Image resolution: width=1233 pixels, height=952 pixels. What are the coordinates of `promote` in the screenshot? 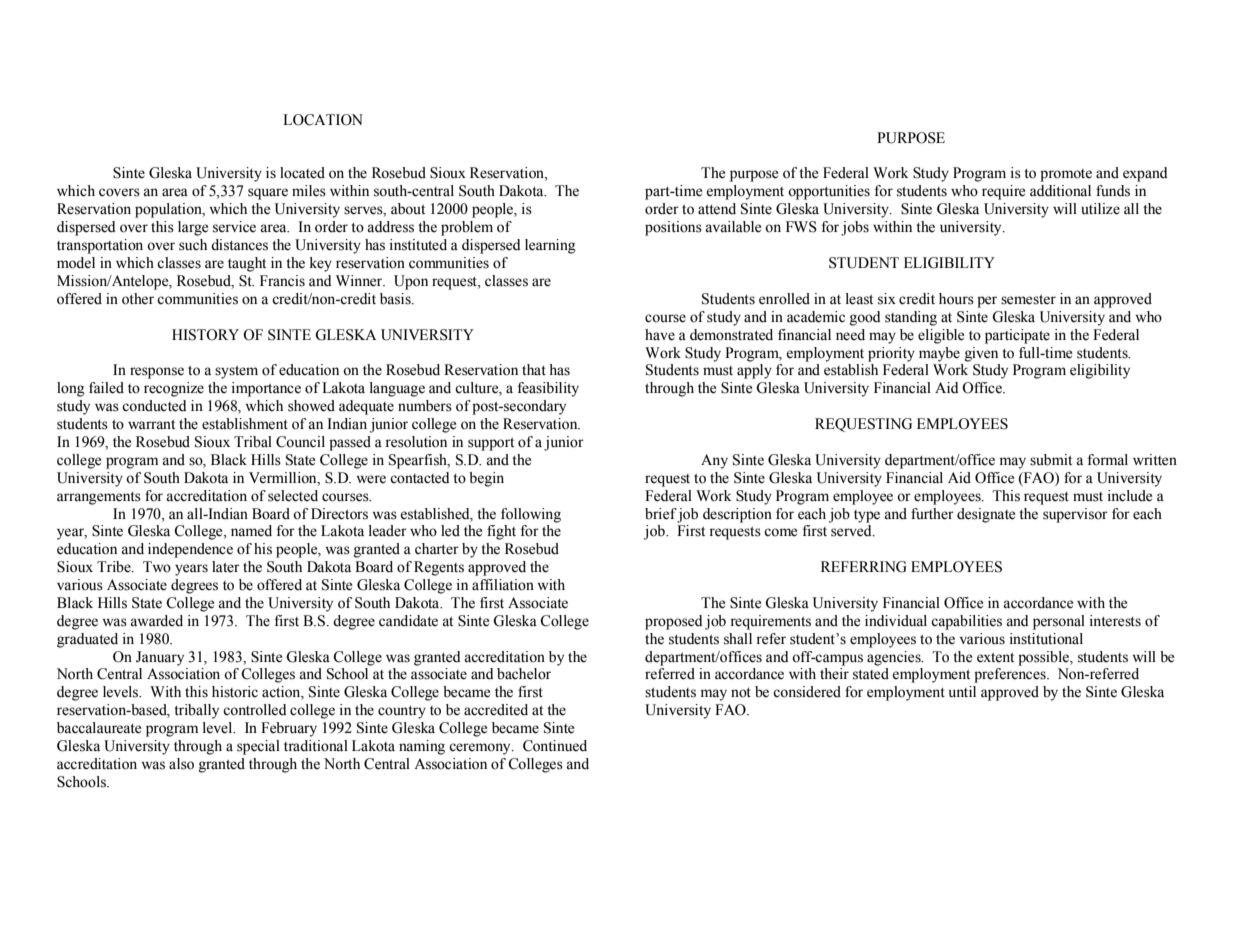 It's located at (1066, 175).
